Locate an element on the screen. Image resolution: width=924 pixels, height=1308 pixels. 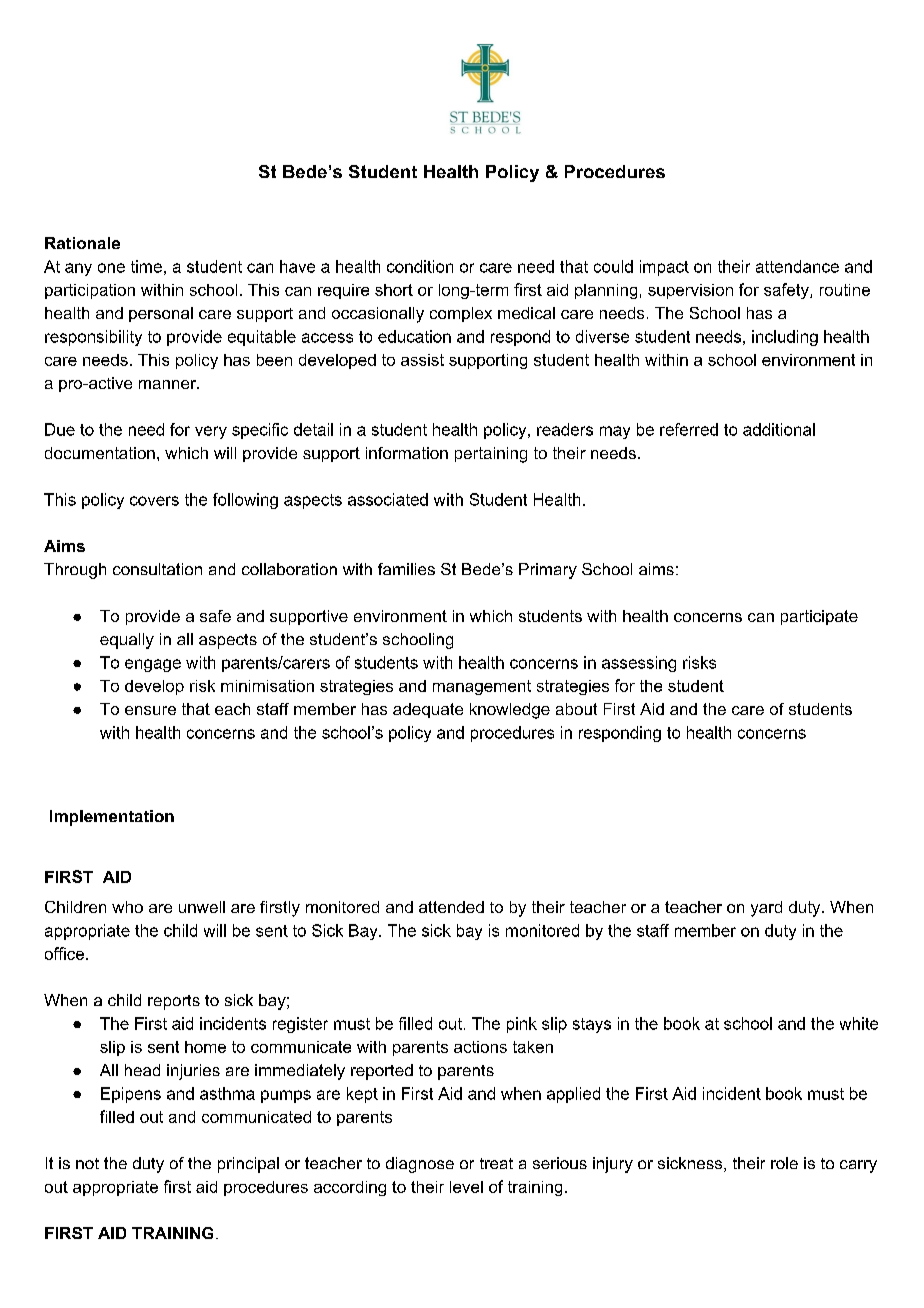
adequate is located at coordinates (428, 710).
